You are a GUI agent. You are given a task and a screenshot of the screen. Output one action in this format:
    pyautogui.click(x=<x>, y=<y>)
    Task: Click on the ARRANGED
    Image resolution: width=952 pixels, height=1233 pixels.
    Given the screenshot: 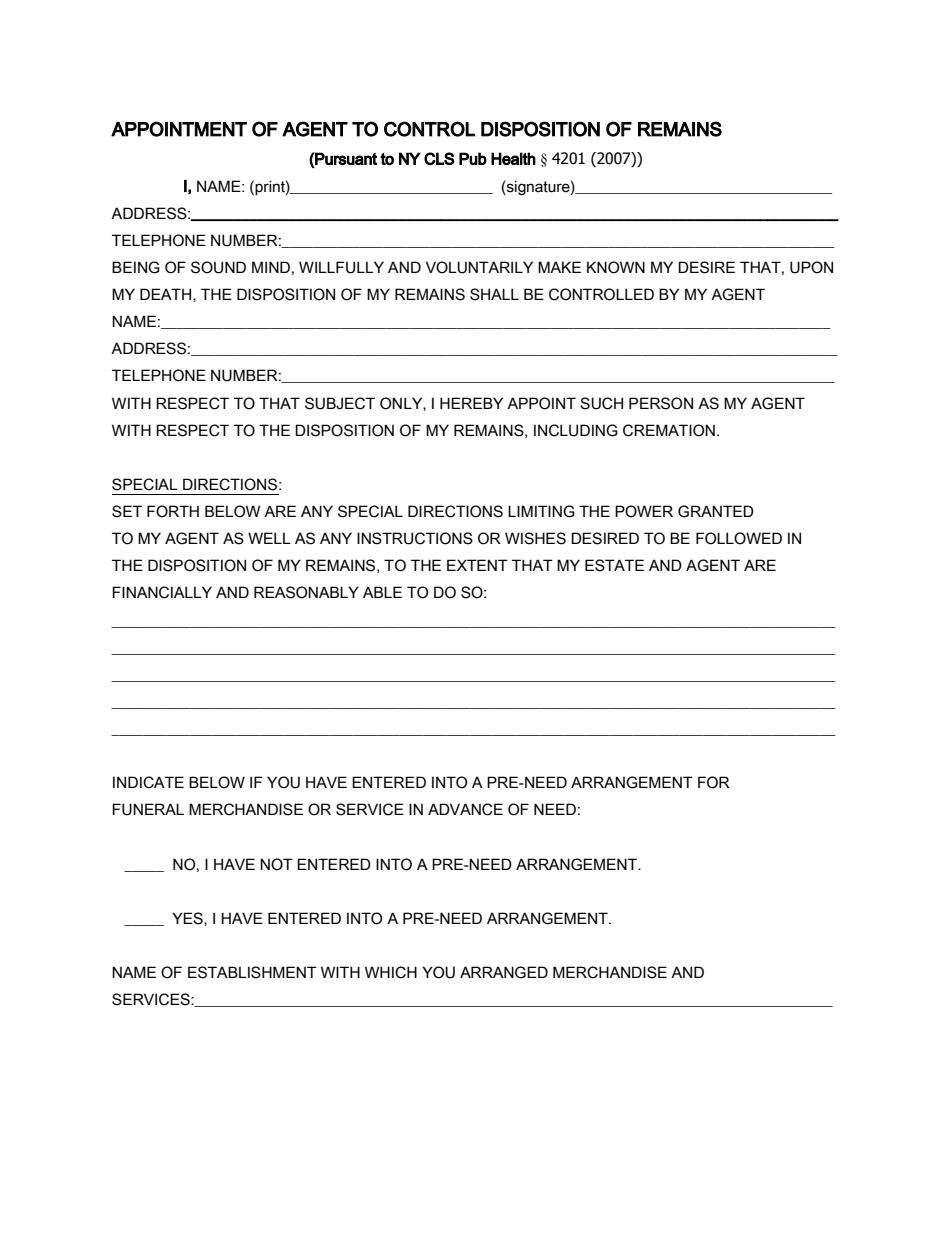 What is the action you would take?
    pyautogui.click(x=504, y=972)
